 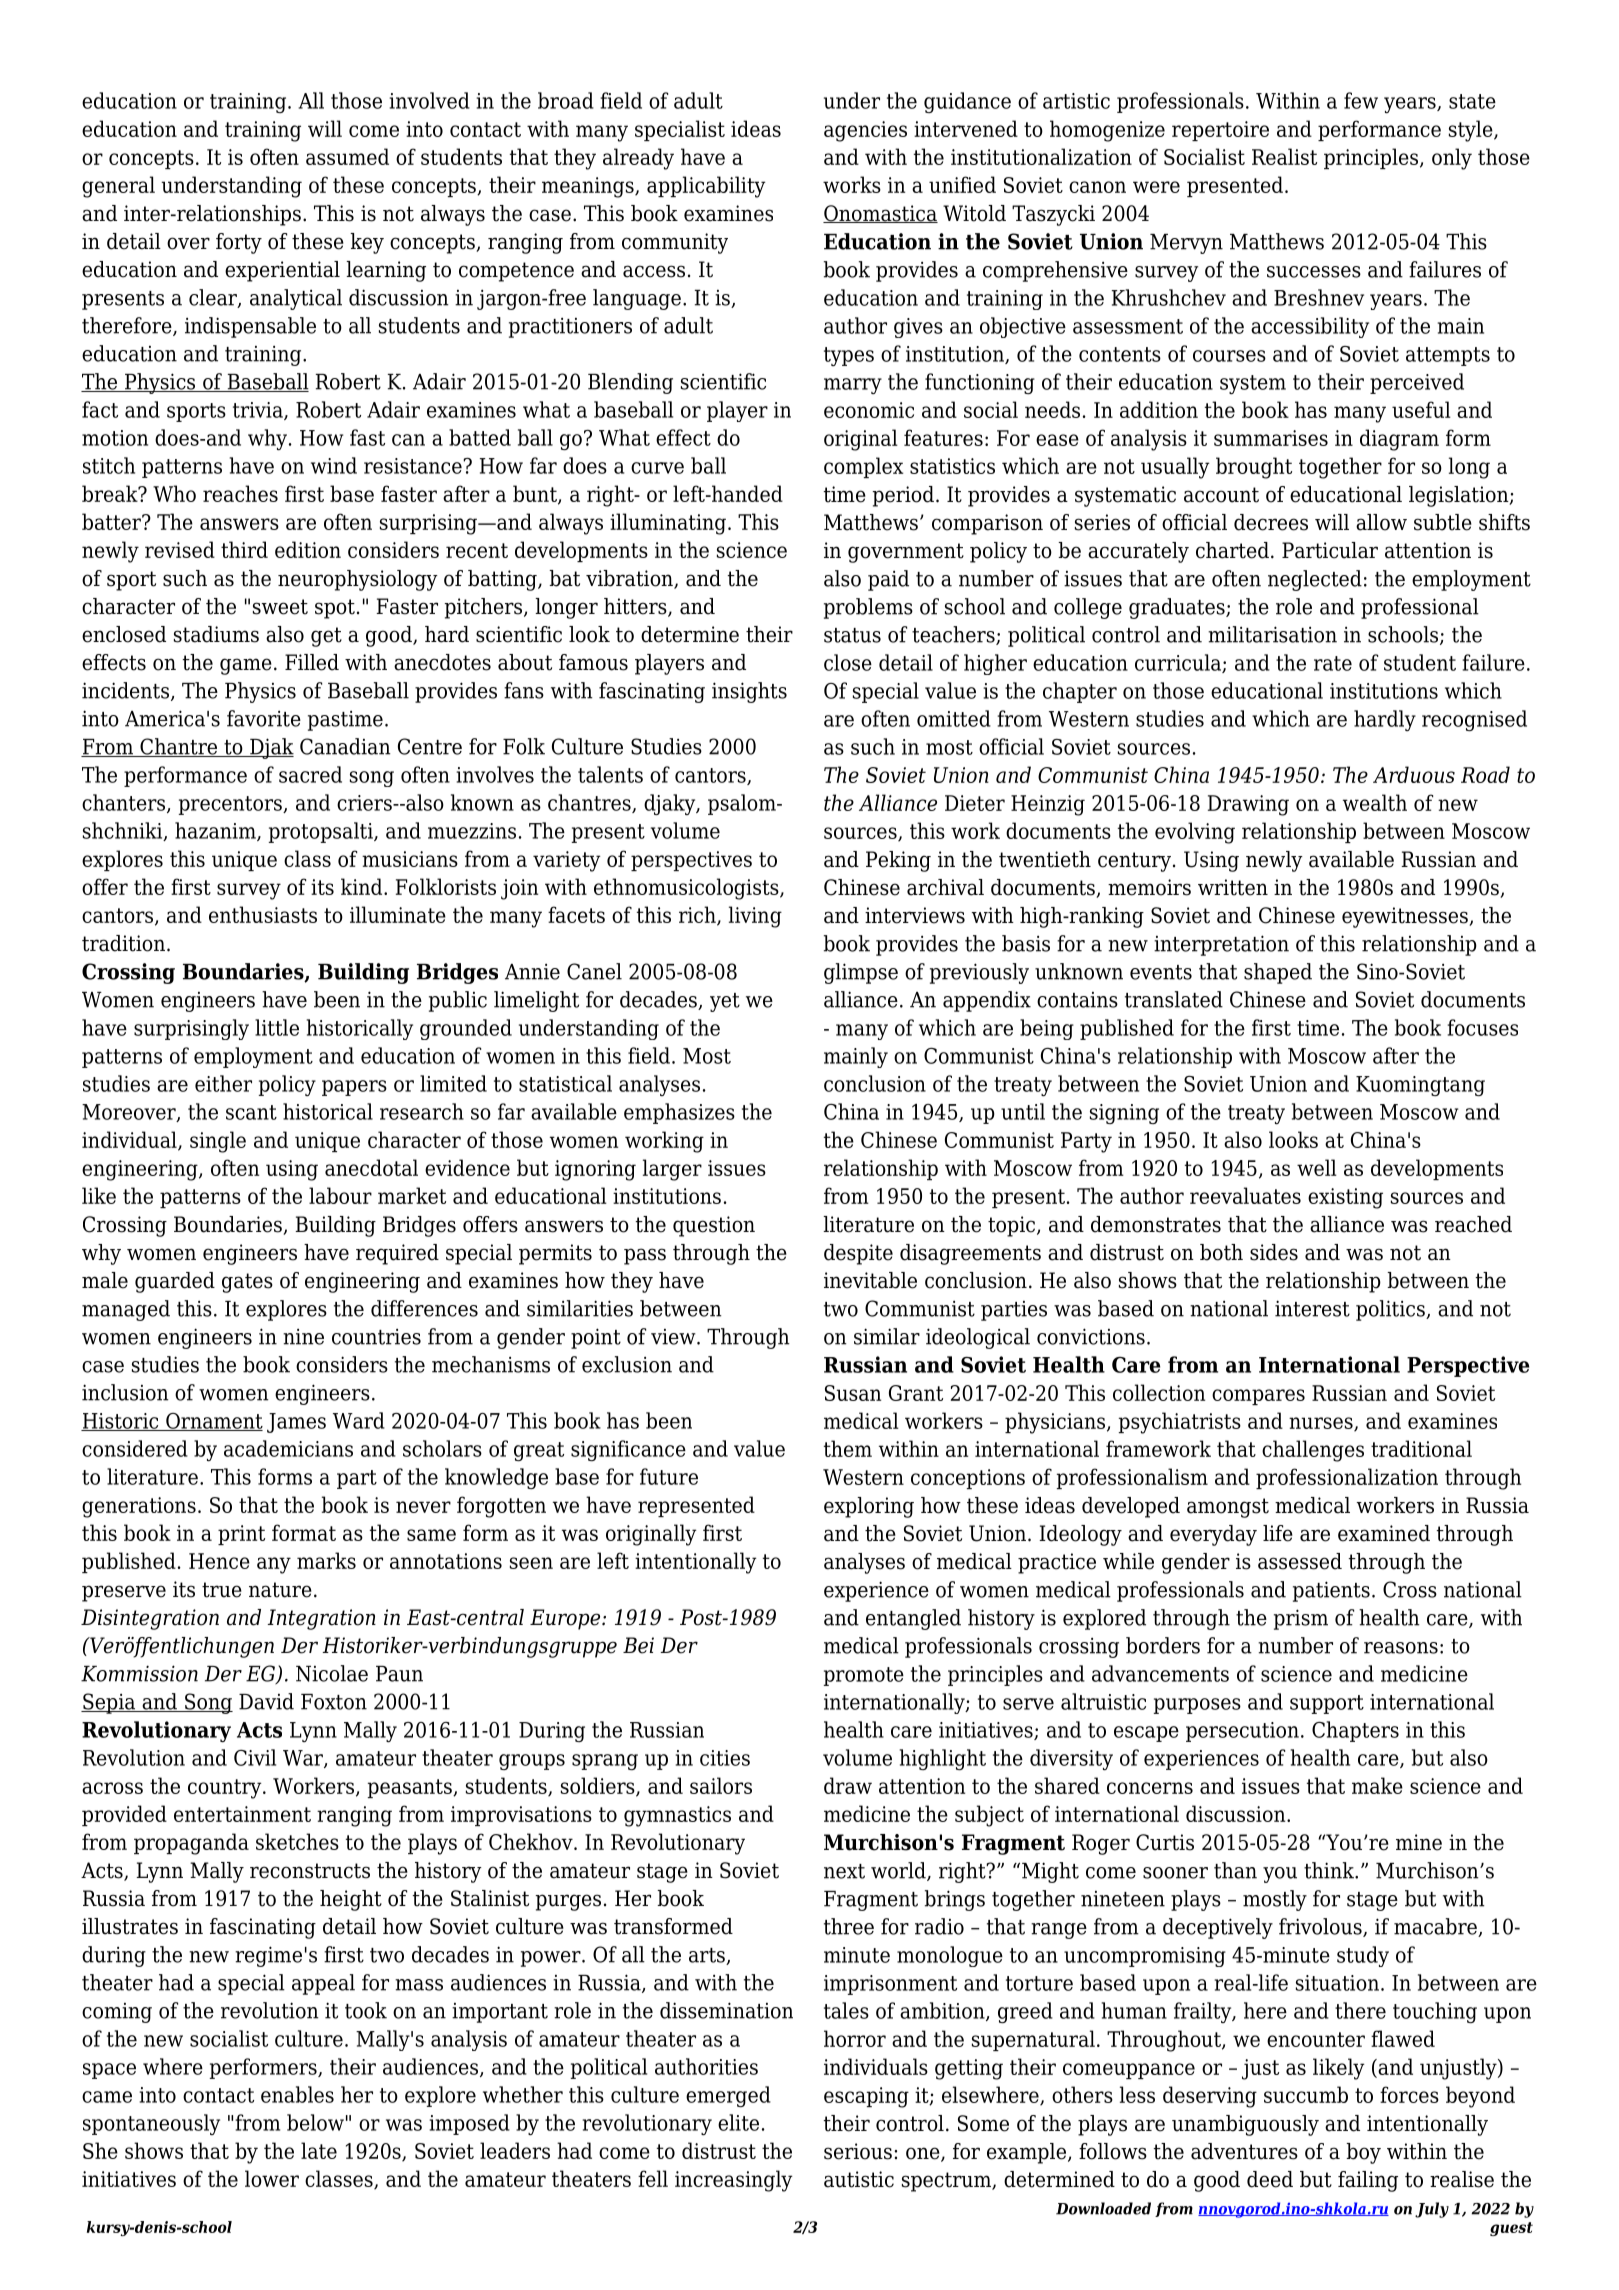 I want to click on agencies, so click(x=865, y=131).
